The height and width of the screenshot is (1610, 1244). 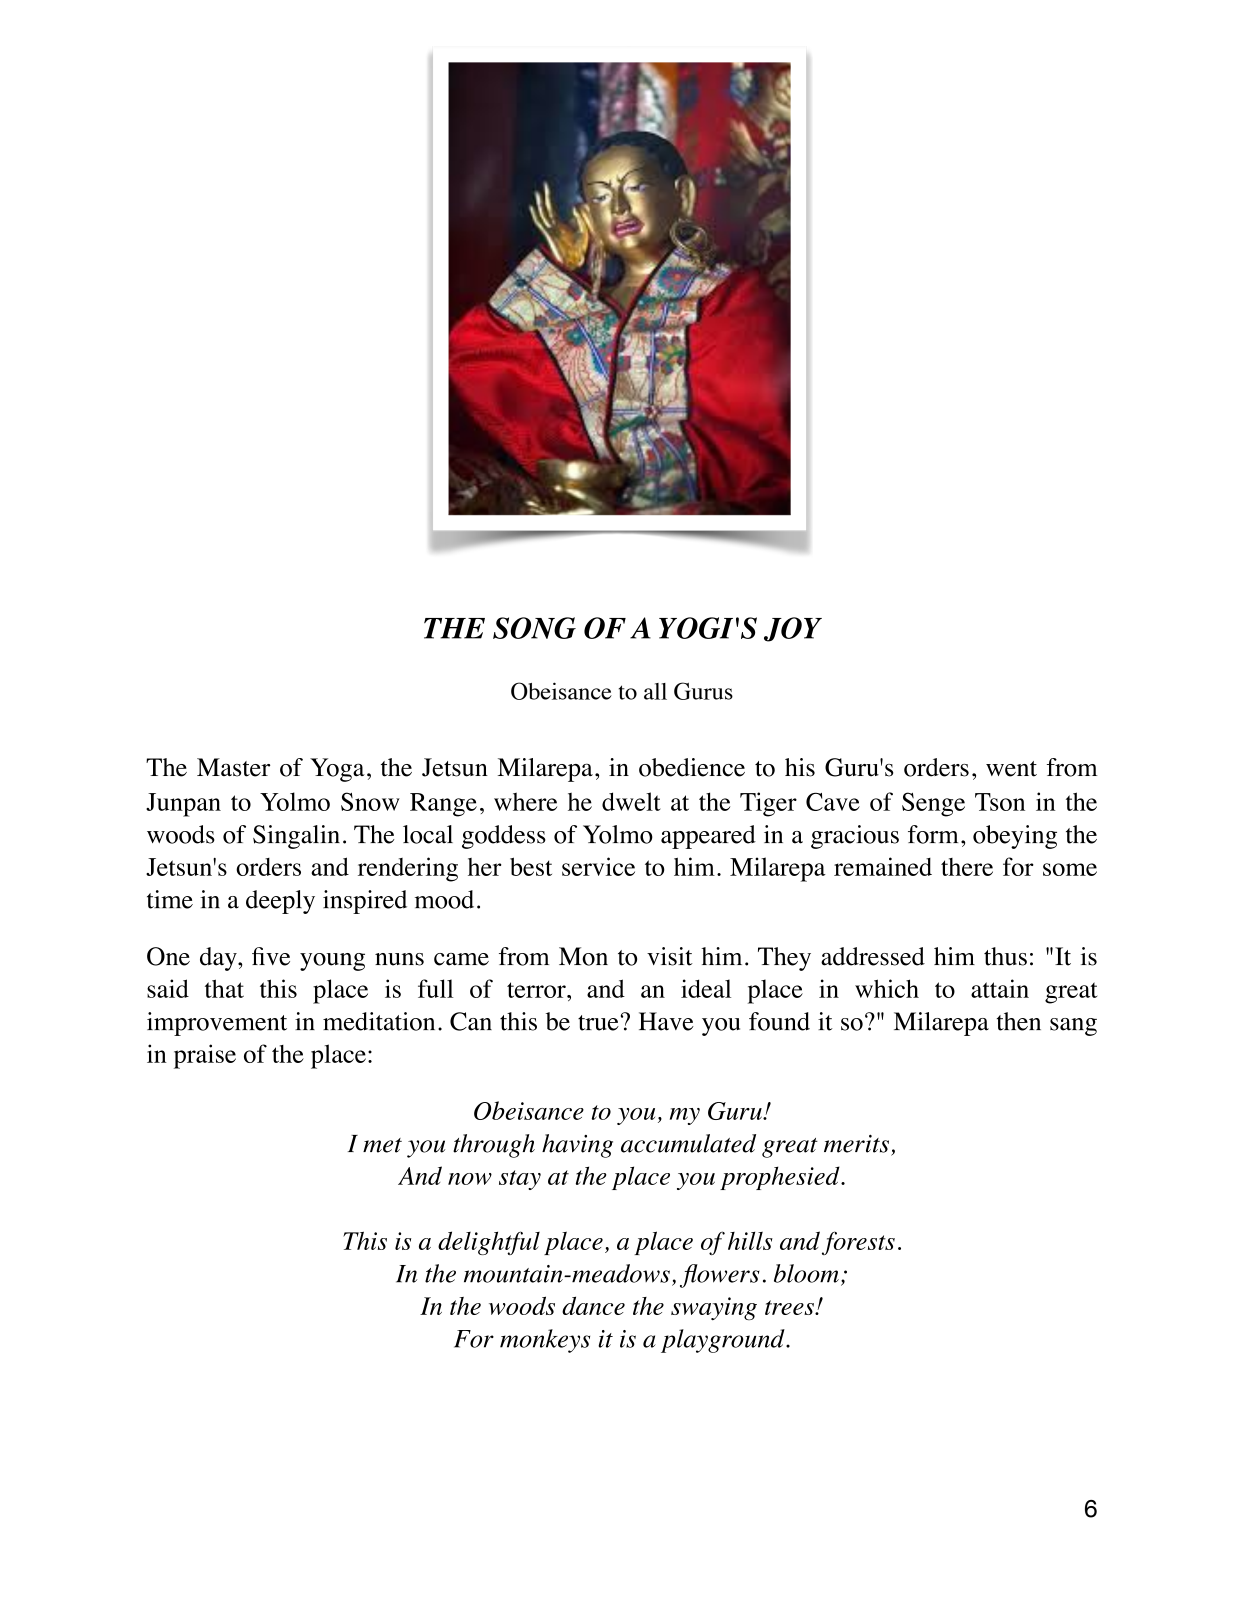 I want to click on JOY, so click(x=793, y=629).
